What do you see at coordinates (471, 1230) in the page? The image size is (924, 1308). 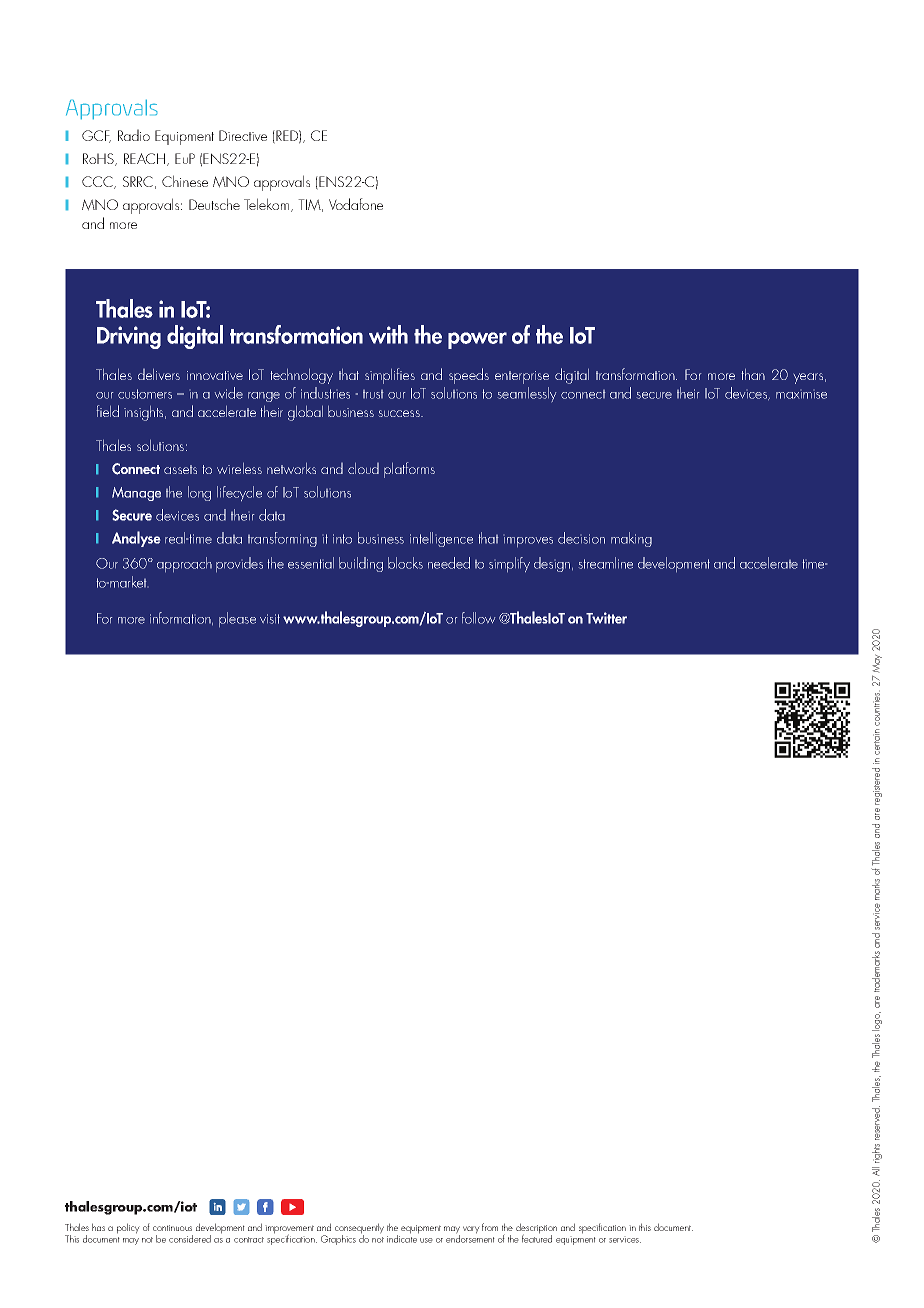 I see `vary` at bounding box center [471, 1230].
